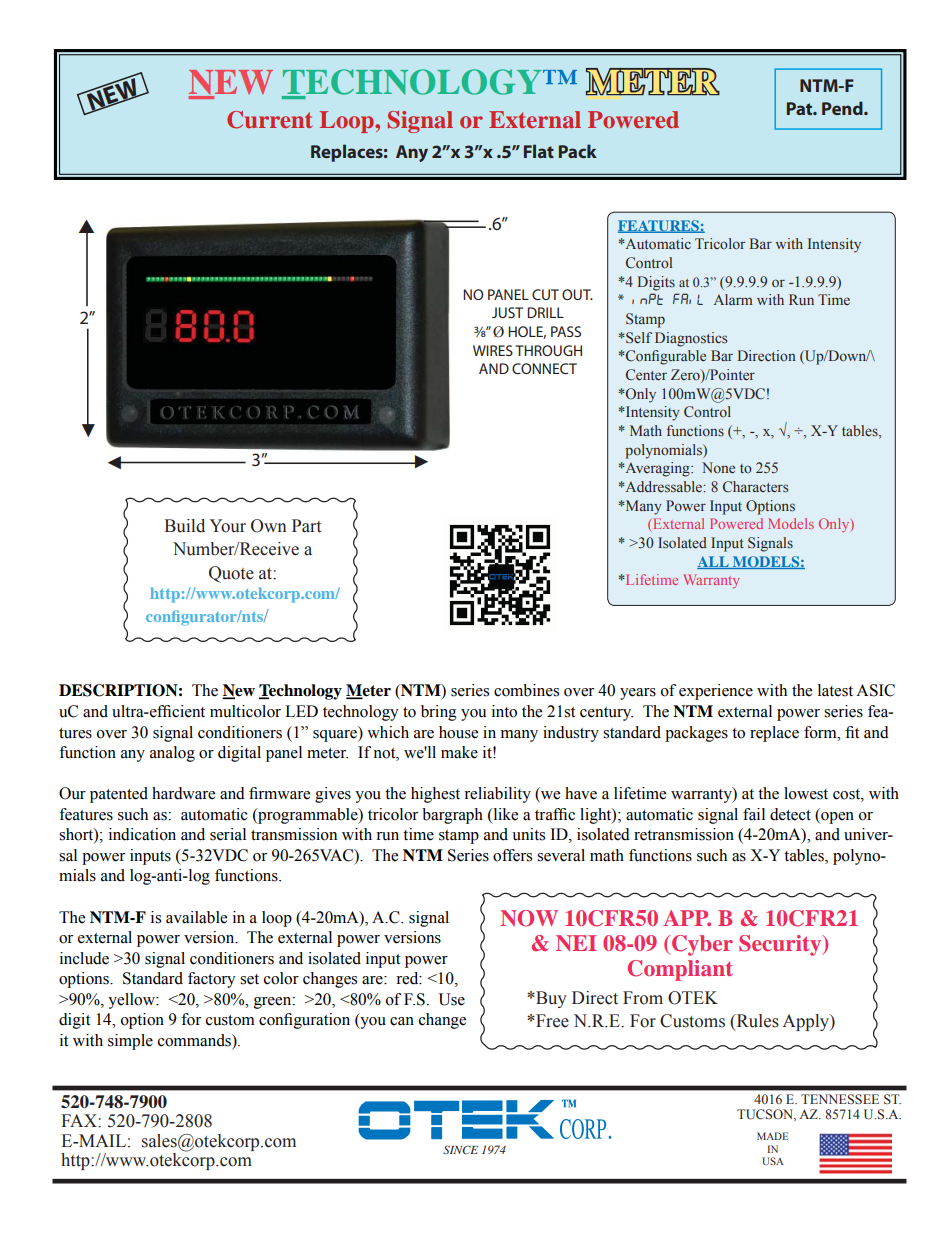  Describe the element at coordinates (231, 574) in the document. I see `Quote` at that location.
